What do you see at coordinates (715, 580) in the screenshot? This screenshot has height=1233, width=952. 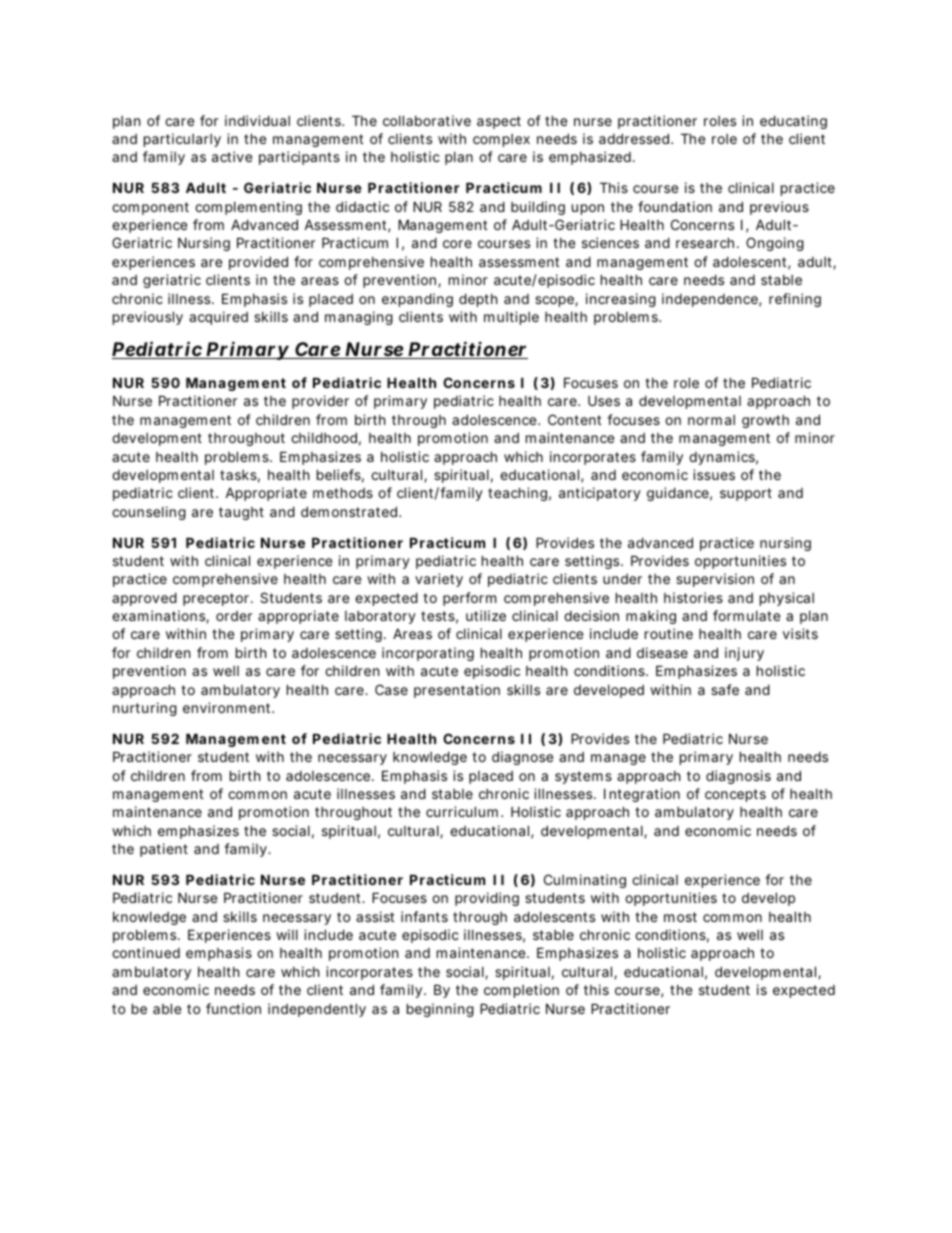 I see `supervision` at bounding box center [715, 580].
